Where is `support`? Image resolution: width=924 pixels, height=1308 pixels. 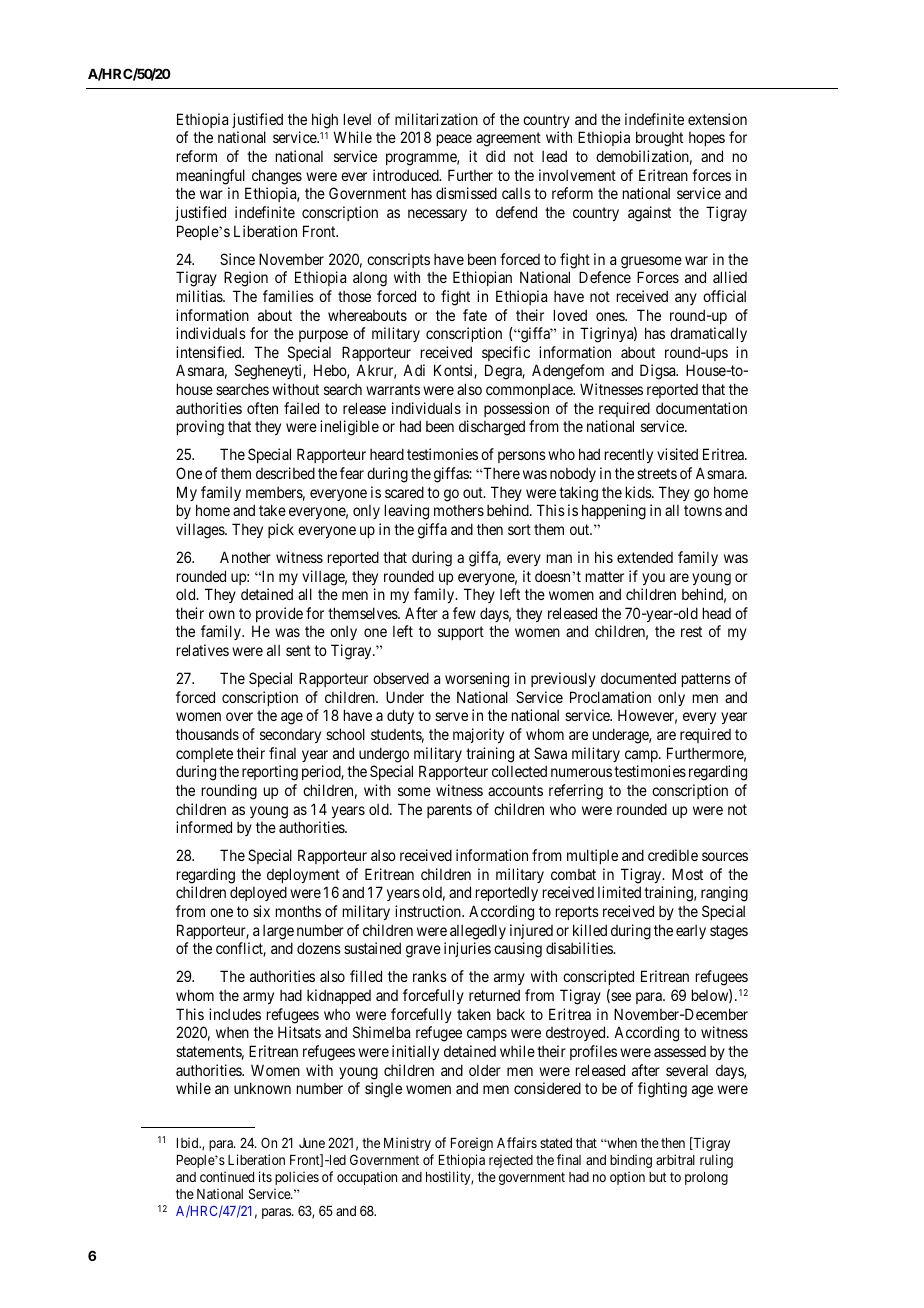
support is located at coordinates (461, 633).
